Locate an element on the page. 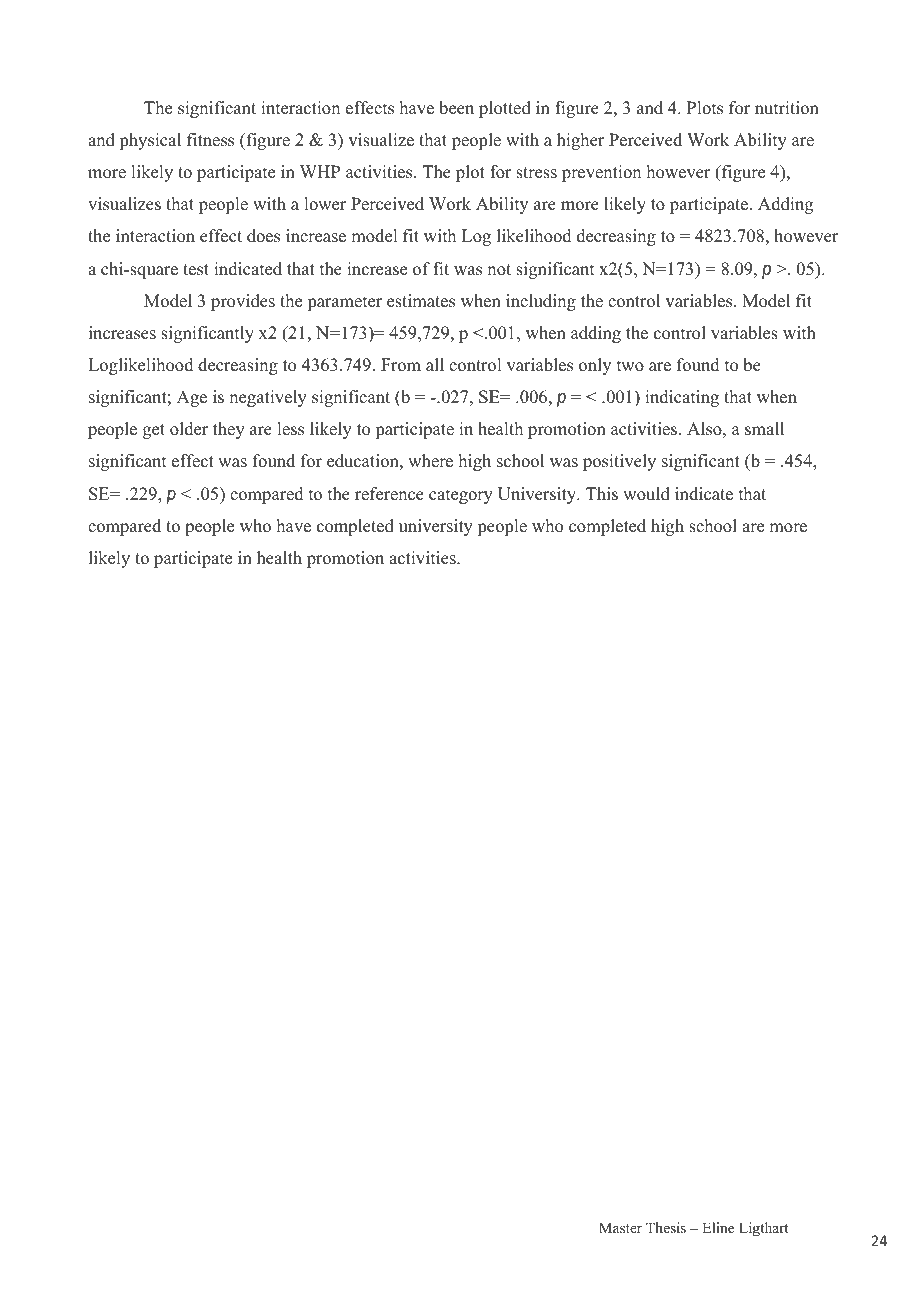 The height and width of the image is (1308, 924). nutrition is located at coordinates (787, 108).
